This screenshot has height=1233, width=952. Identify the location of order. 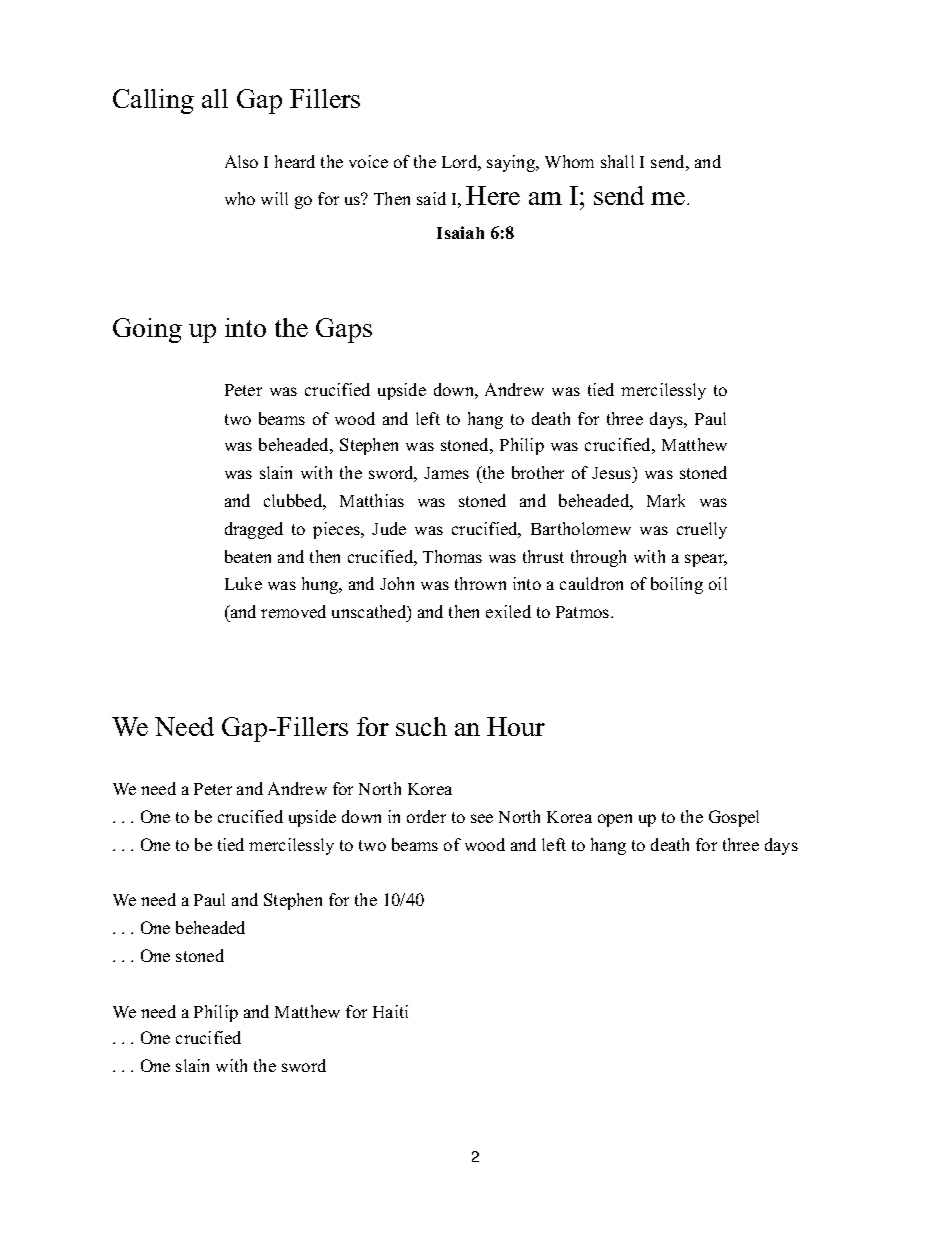
(426, 816).
